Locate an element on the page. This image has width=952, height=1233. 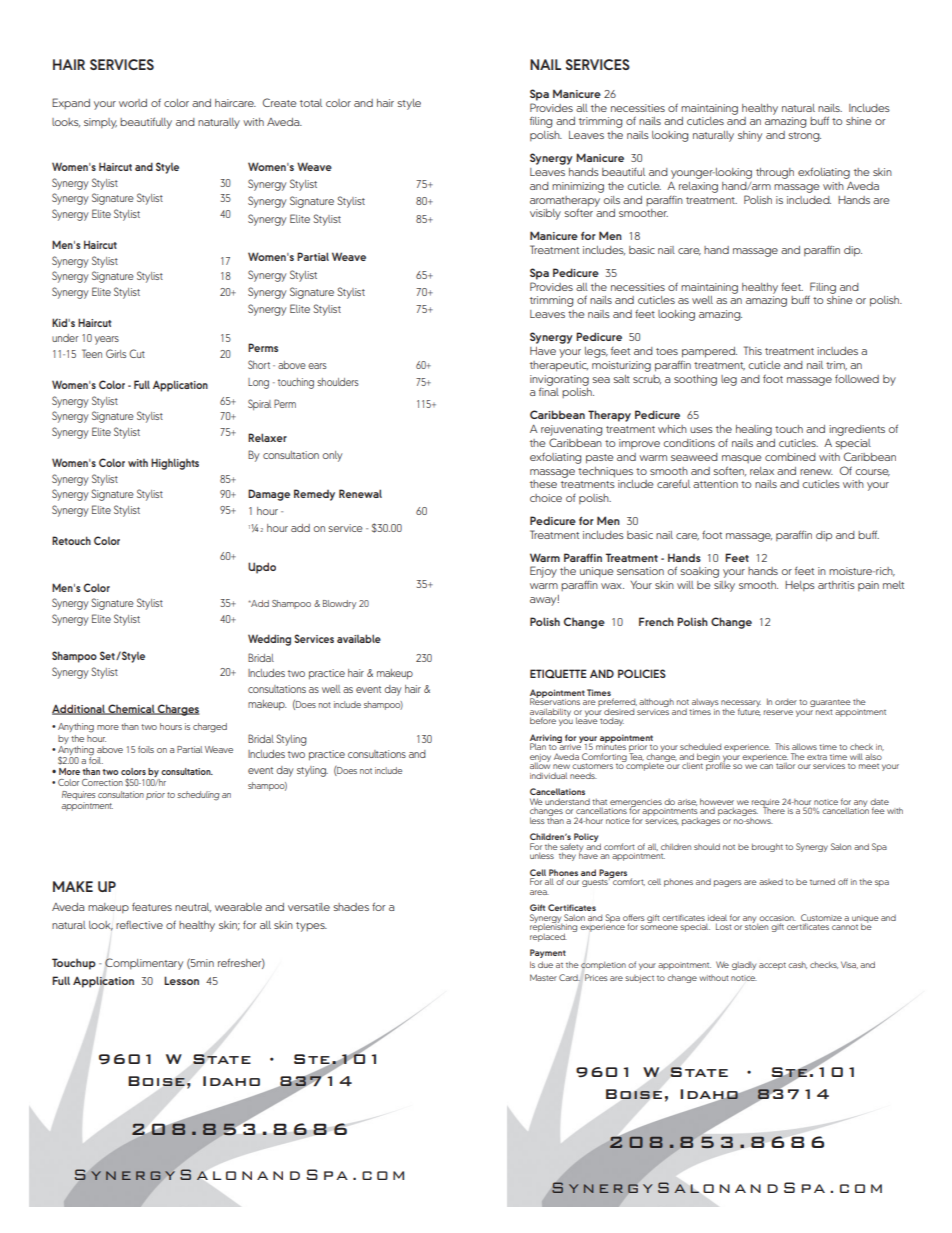
order is located at coordinates (786, 702).
